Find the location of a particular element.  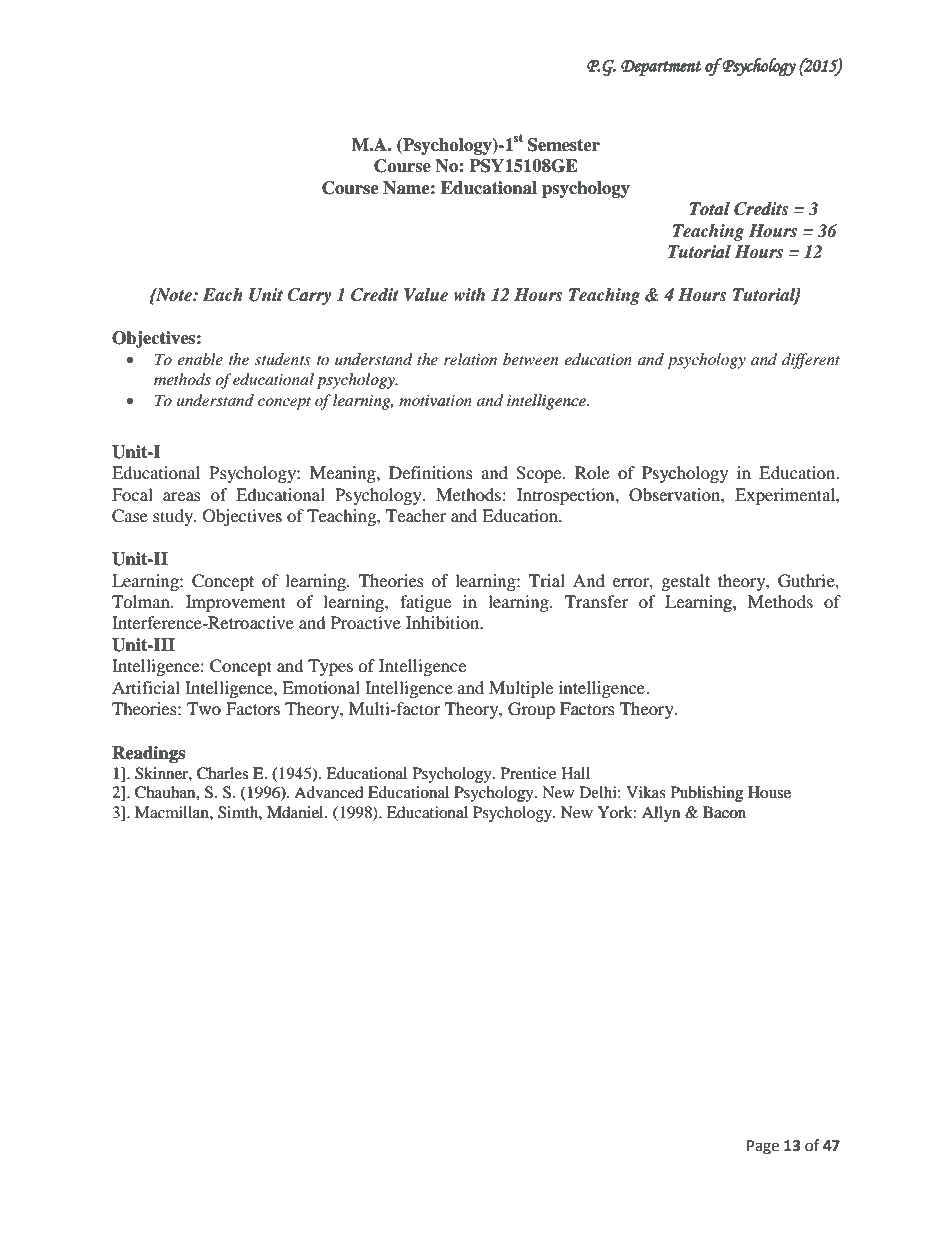

Department is located at coordinates (661, 68).
